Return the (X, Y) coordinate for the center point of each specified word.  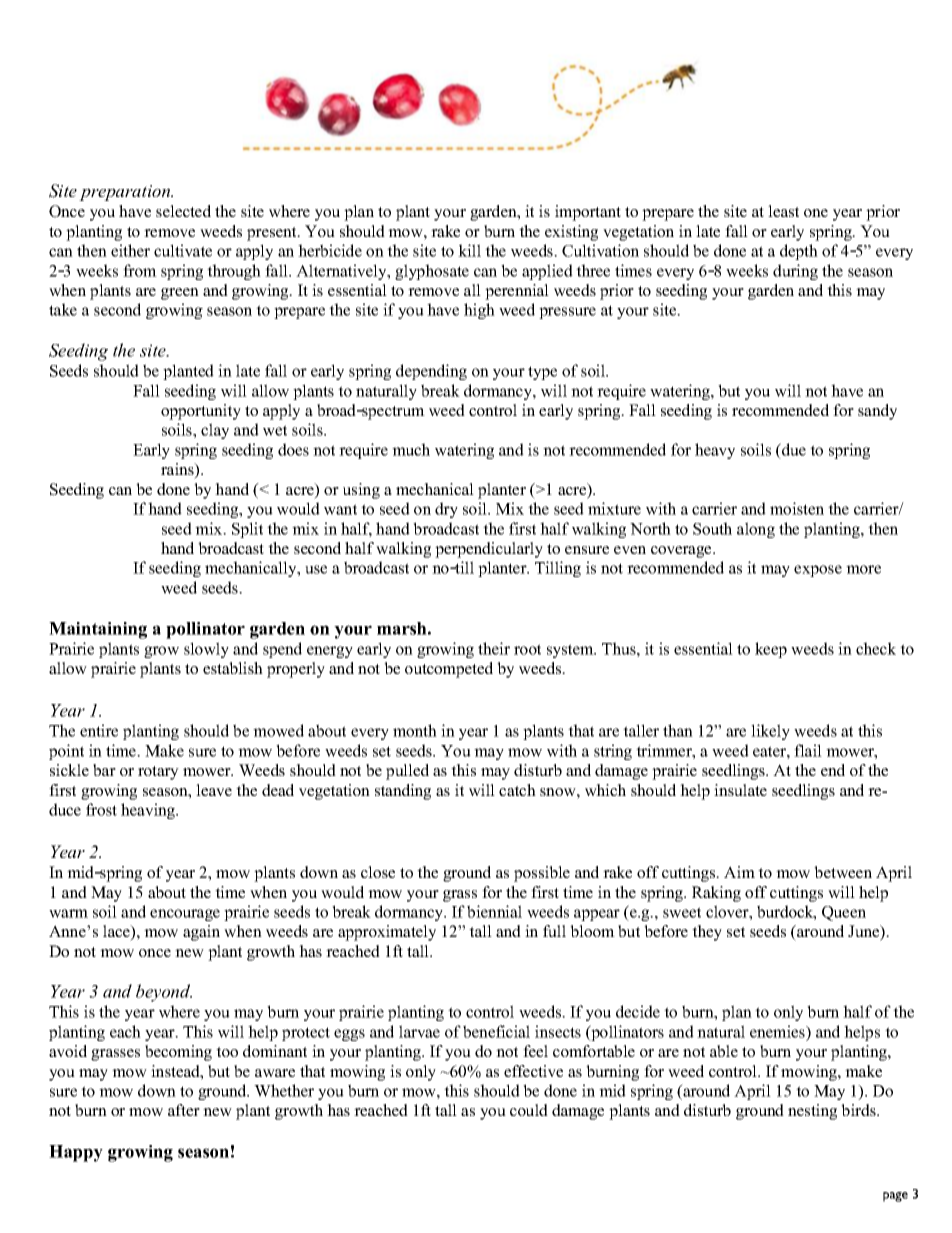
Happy (76, 1153)
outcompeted (449, 670)
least (783, 211)
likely (770, 732)
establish (233, 668)
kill (469, 250)
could (529, 1110)
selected (183, 211)
